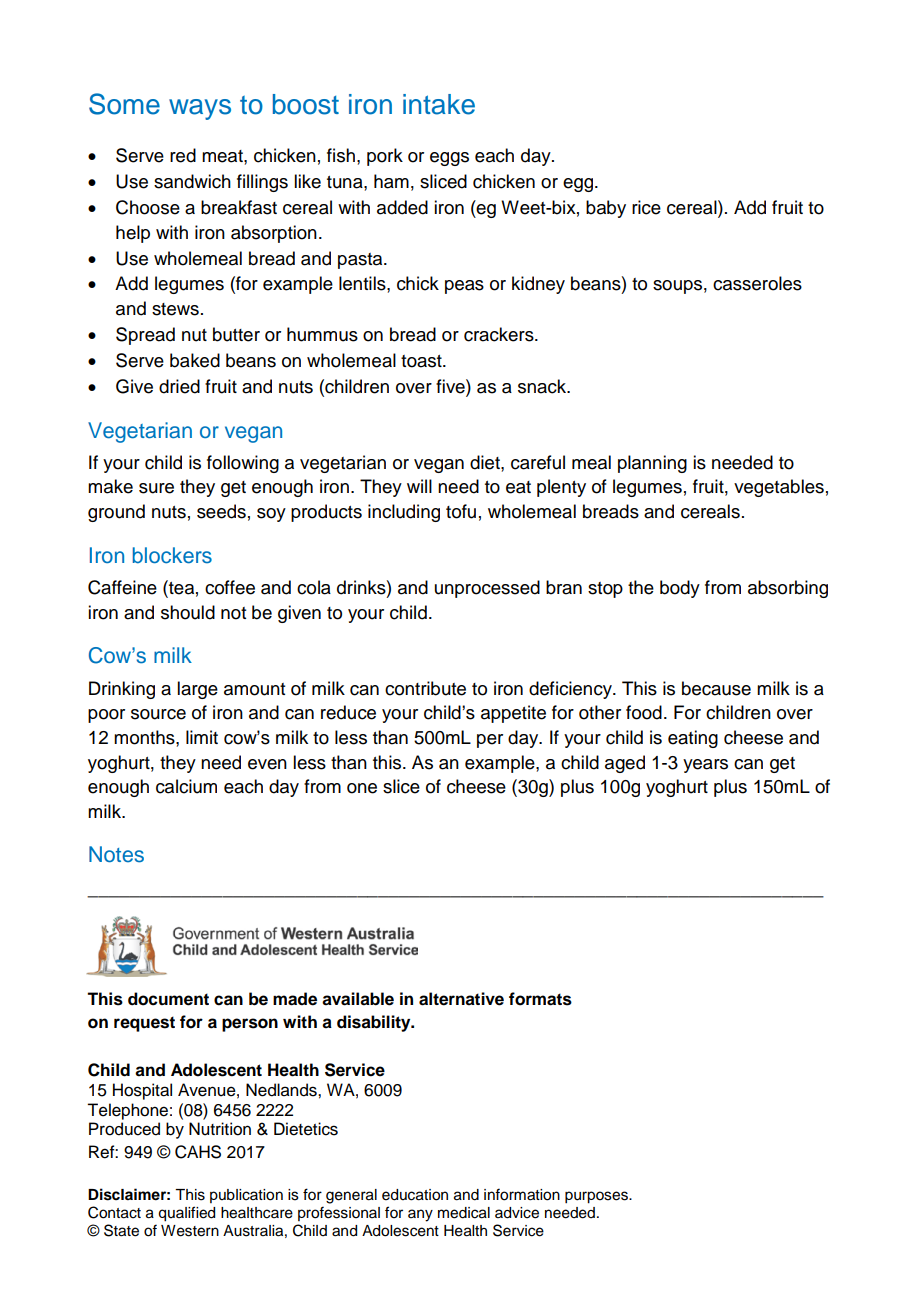  What do you see at coordinates (197, 690) in the page?
I see `large` at bounding box center [197, 690].
